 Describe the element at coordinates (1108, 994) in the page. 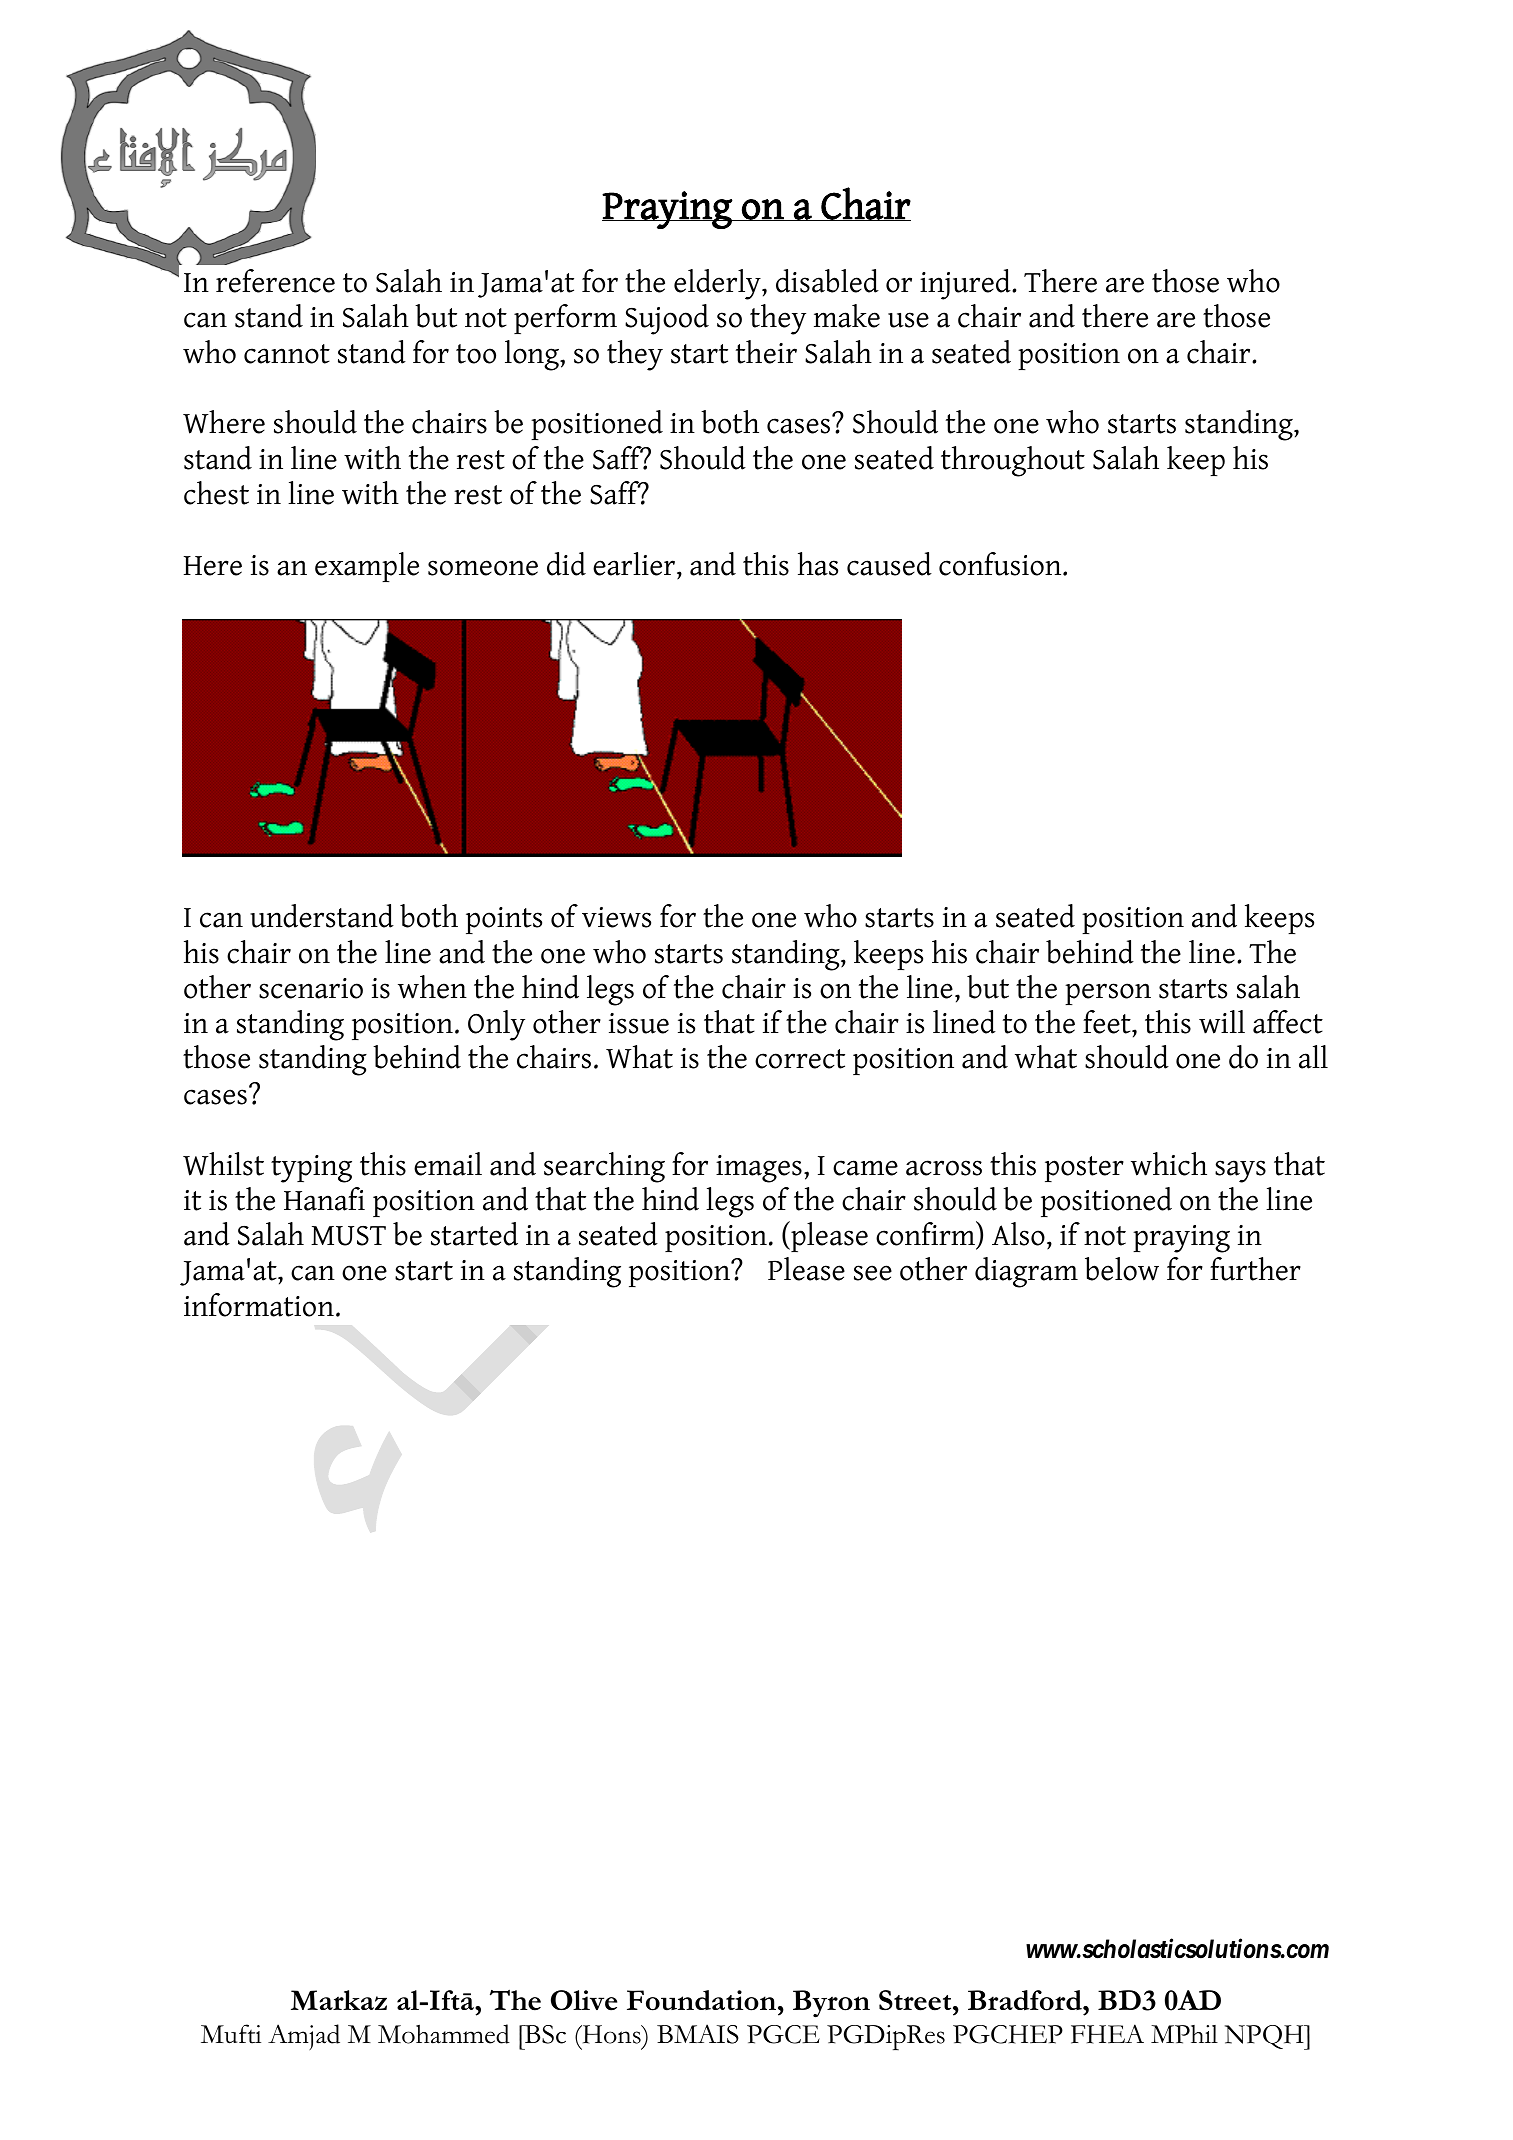

I see `person` at that location.
